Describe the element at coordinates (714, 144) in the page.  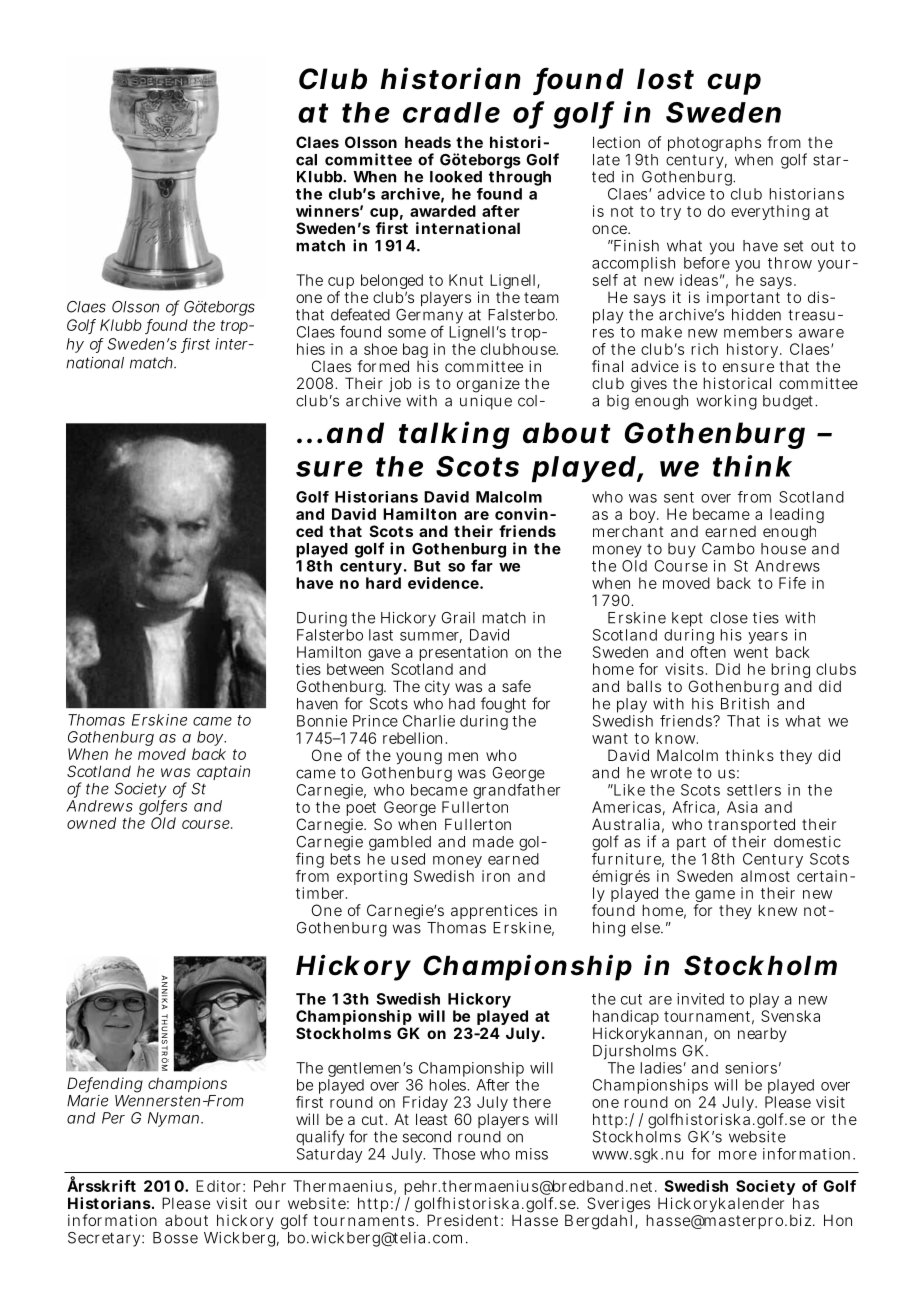
I see `photographs` at that location.
